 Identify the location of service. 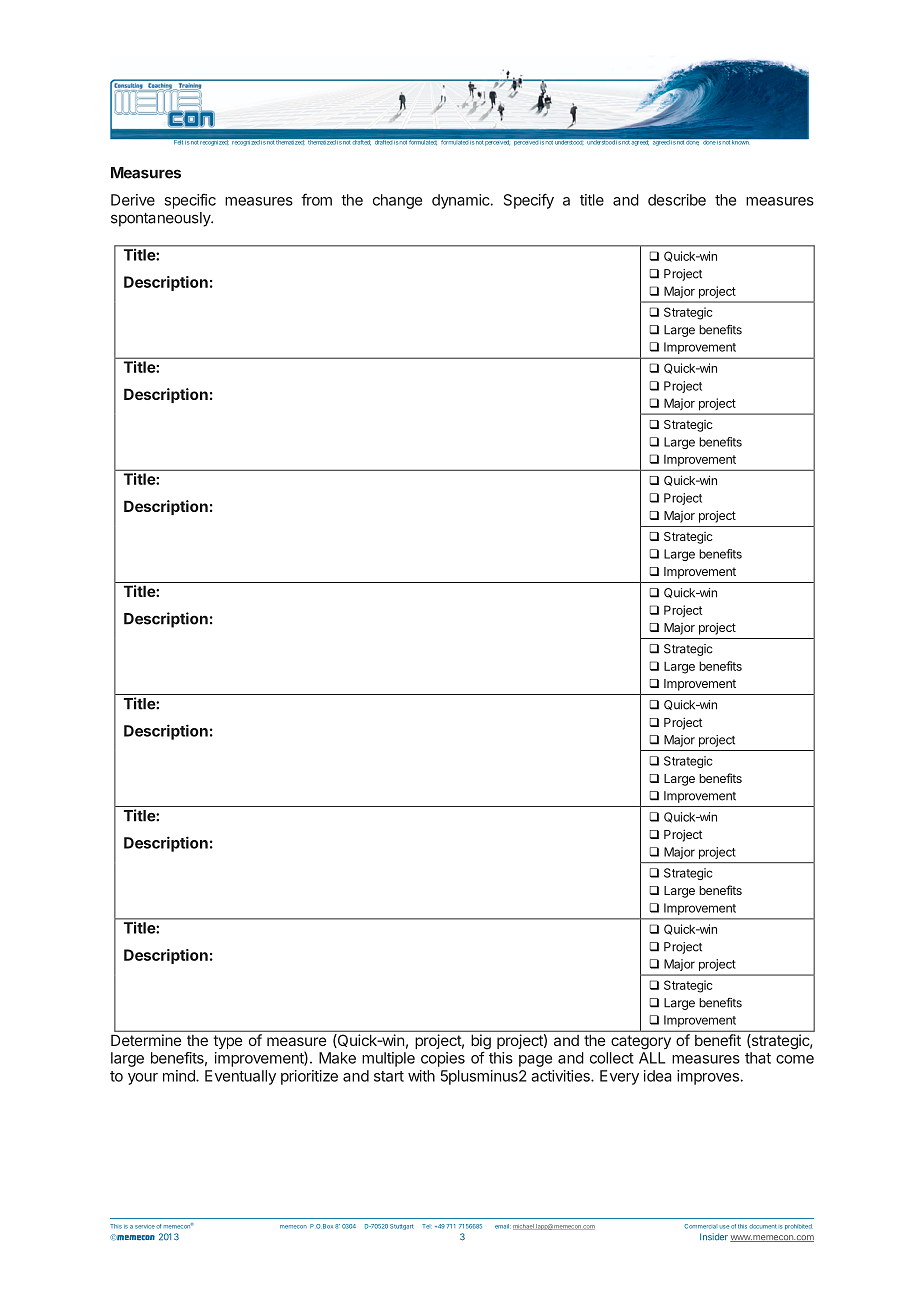
(145, 1227).
